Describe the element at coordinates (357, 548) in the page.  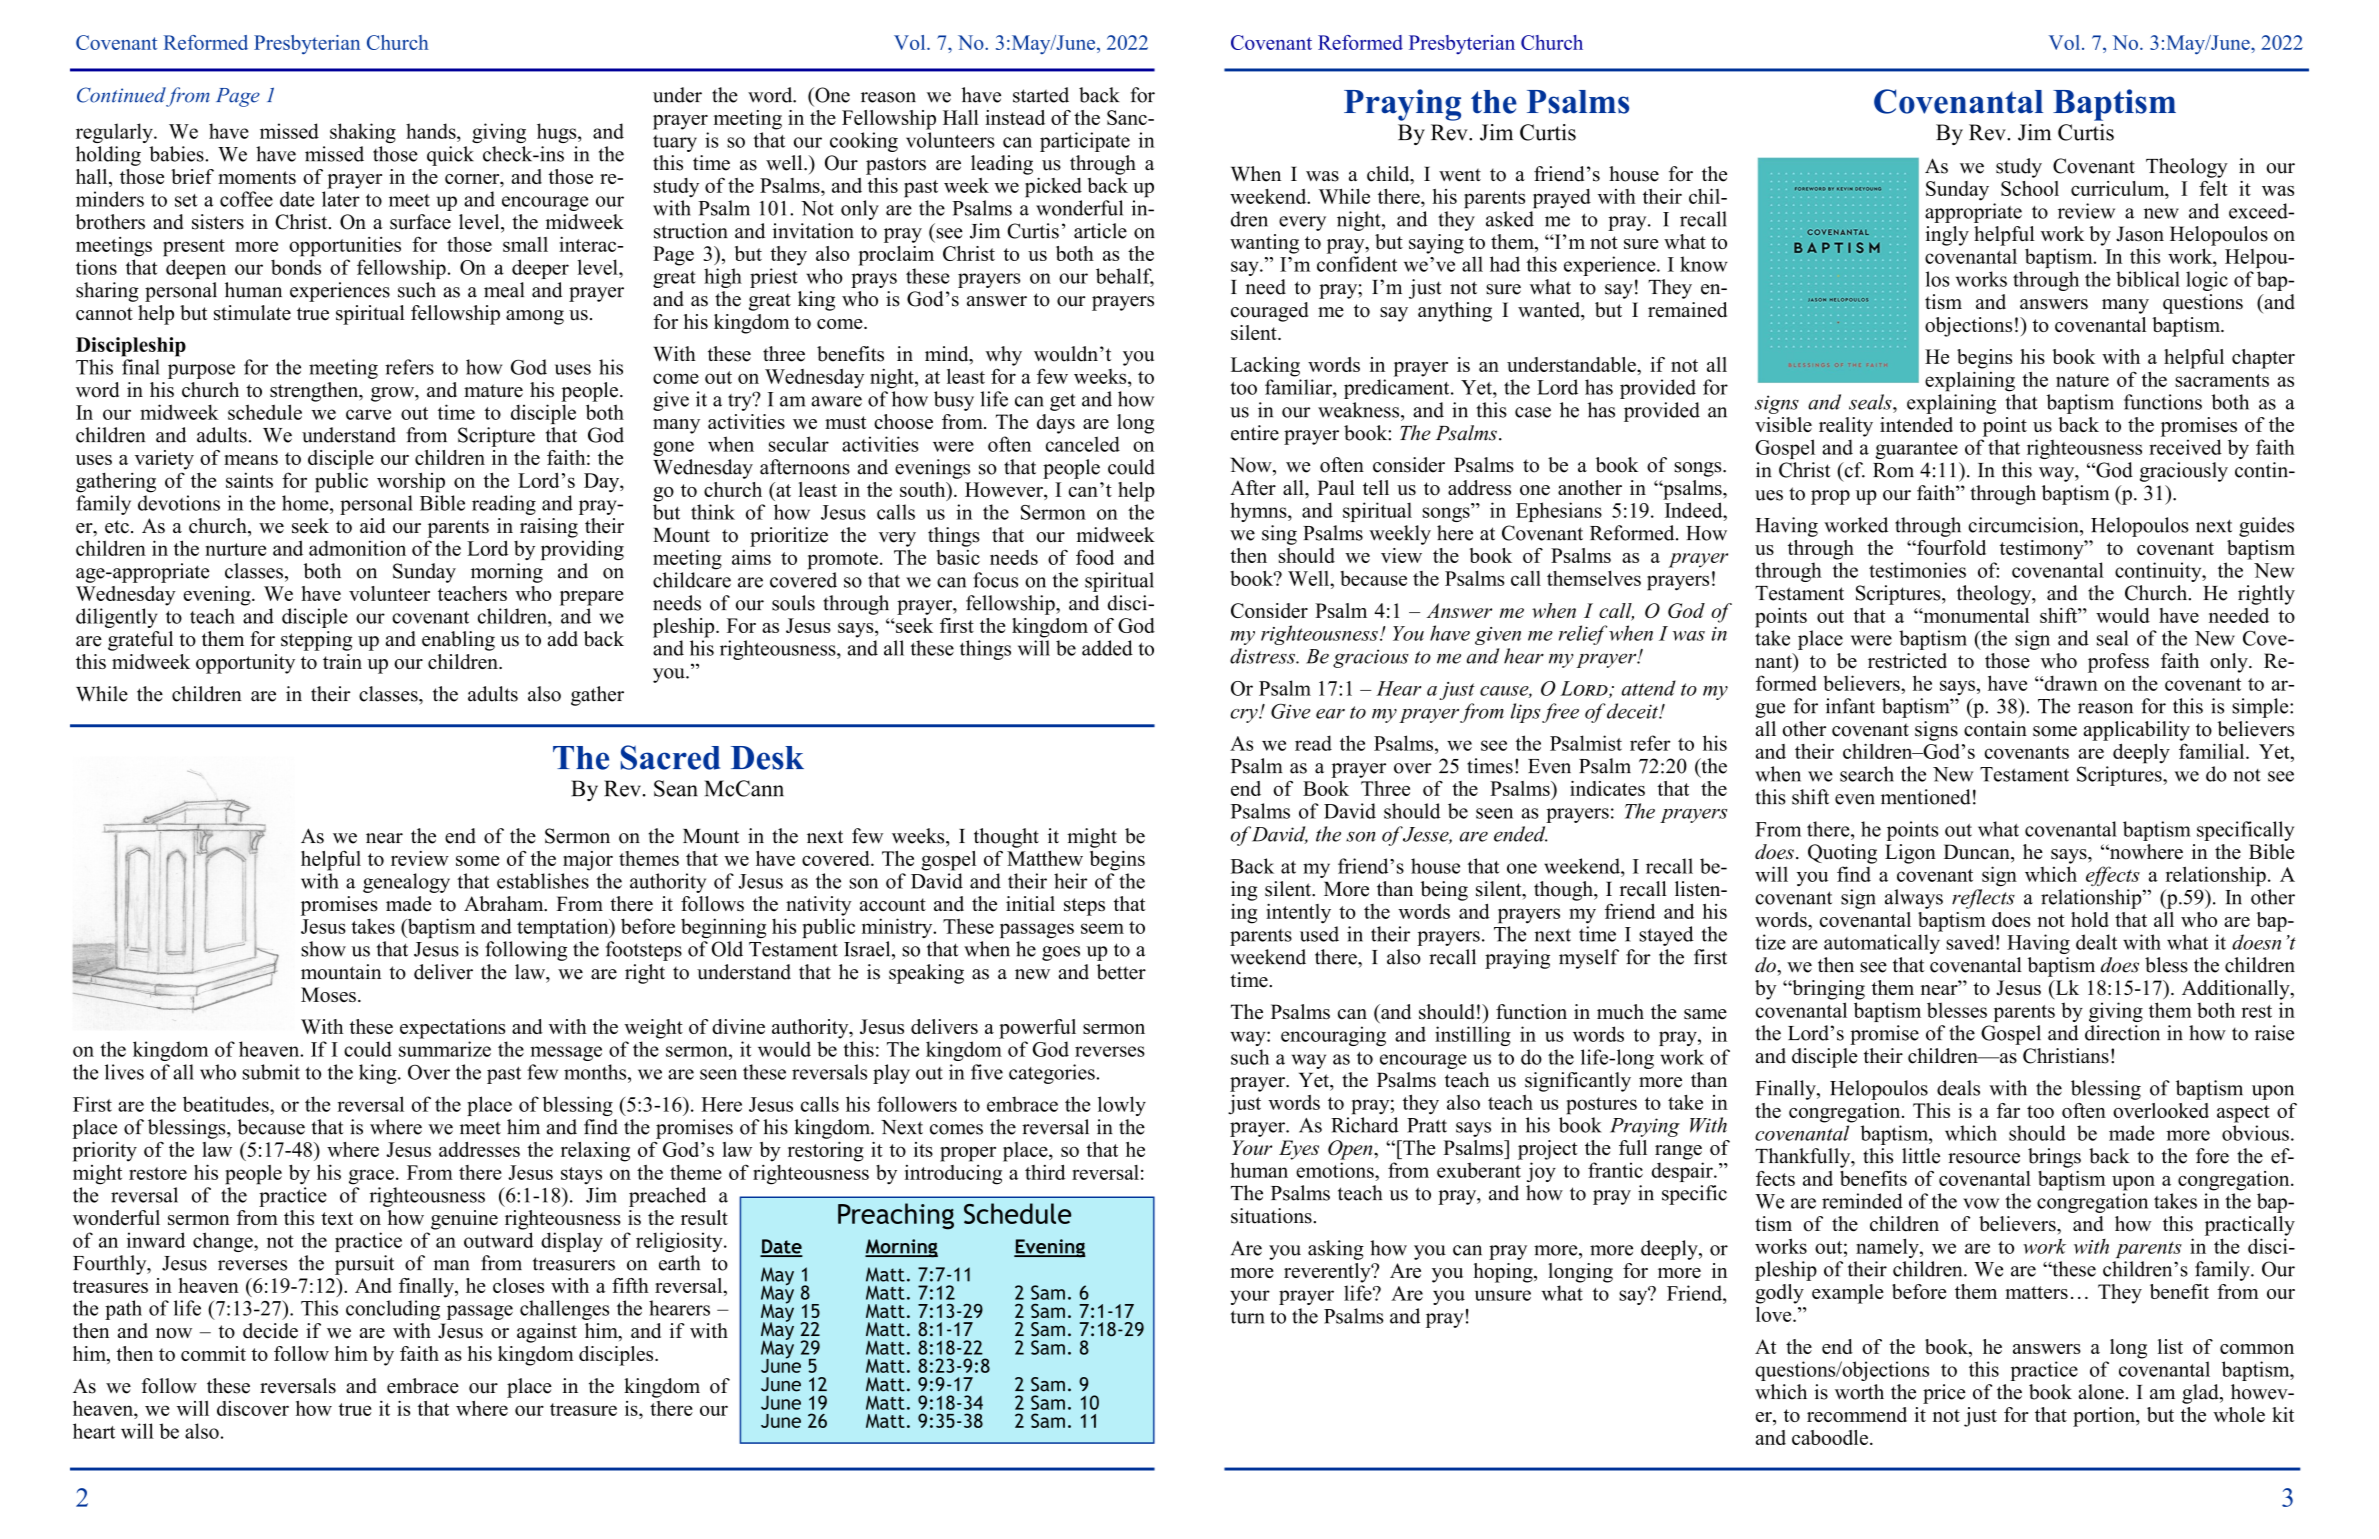
I see `admonition` at that location.
